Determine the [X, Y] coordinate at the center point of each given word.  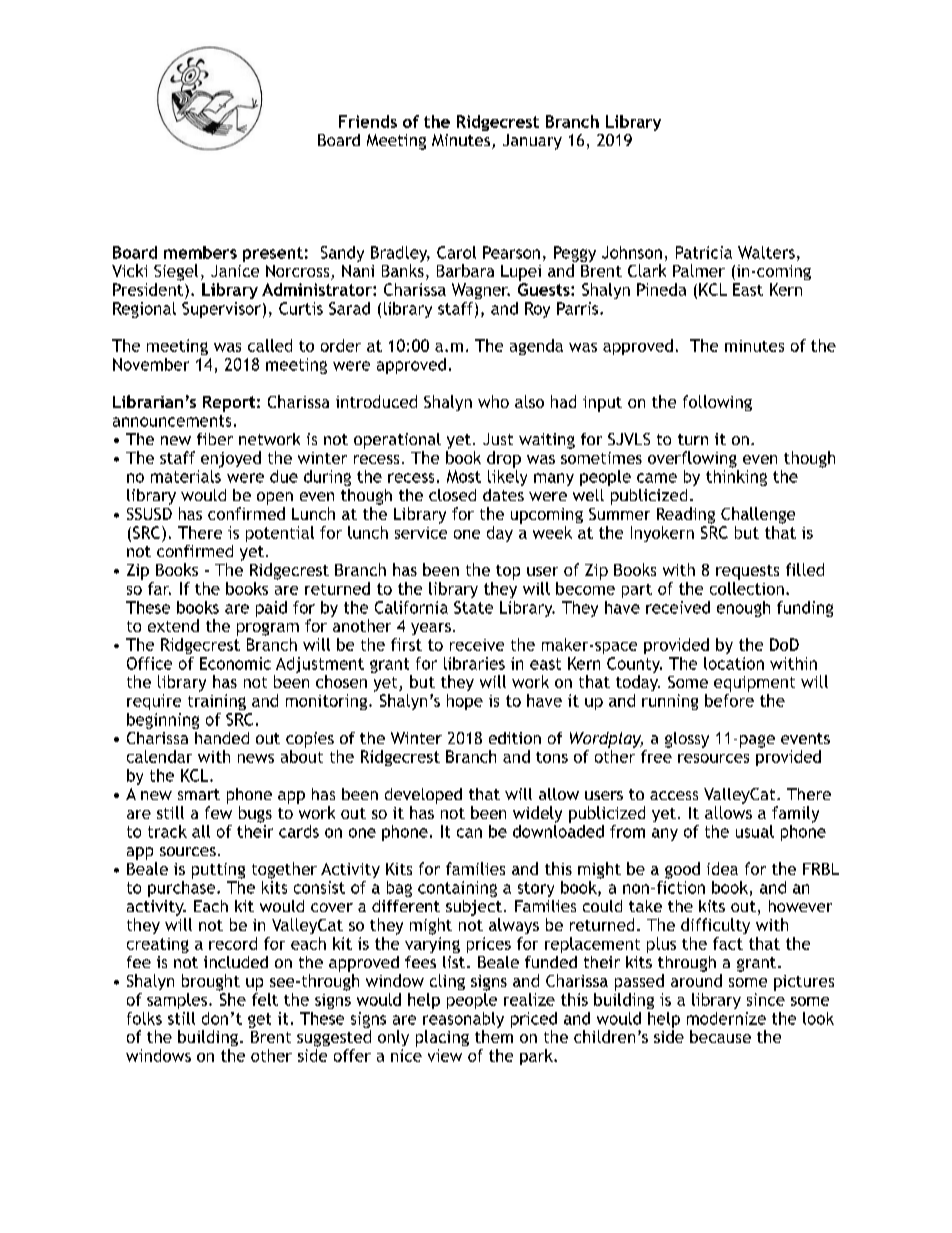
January [532, 142]
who [493, 401]
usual [755, 831]
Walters [766, 252]
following [717, 403]
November [151, 364]
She [233, 999]
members [200, 252]
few [218, 812]
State [473, 607]
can [469, 833]
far [159, 588]
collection [747, 588]
